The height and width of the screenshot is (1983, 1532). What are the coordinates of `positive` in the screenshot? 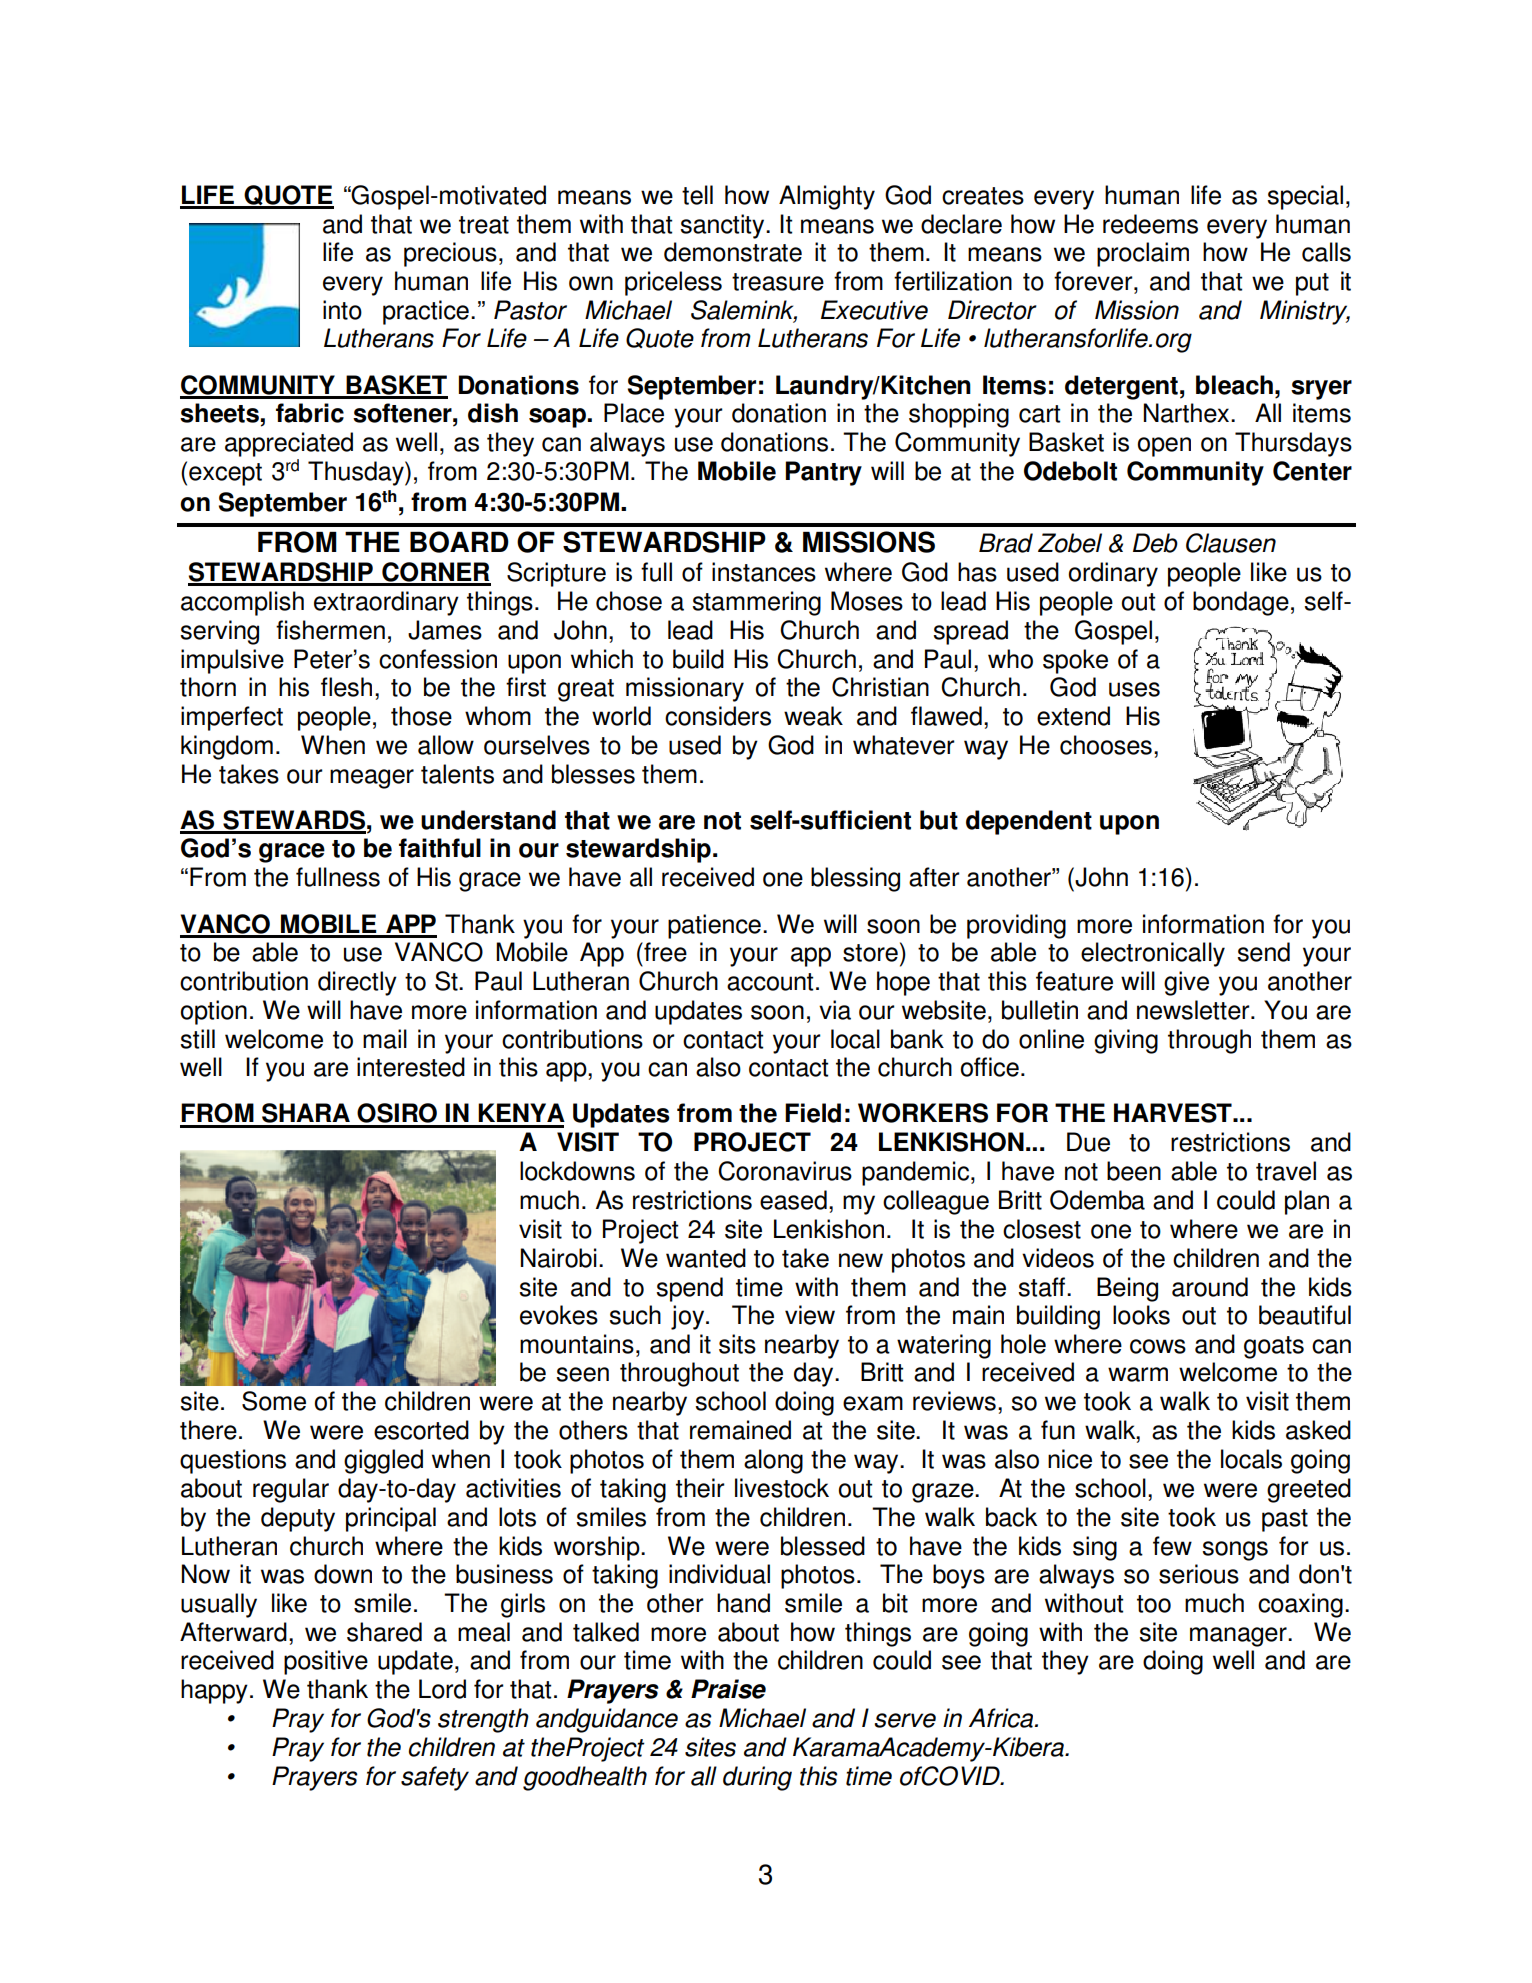 It's located at (326, 1662).
